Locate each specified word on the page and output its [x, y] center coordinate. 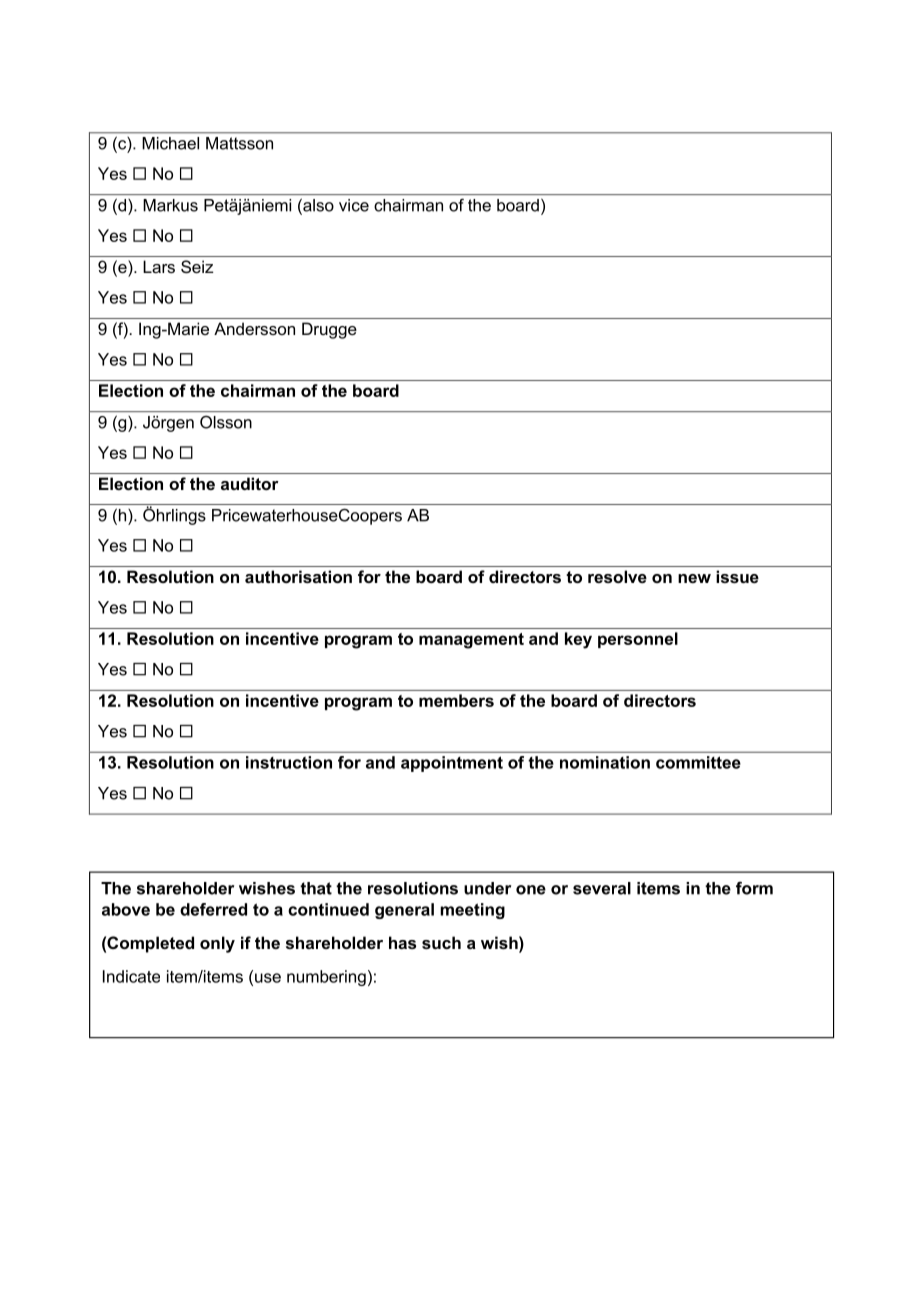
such [441, 942]
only [217, 944]
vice [354, 205]
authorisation [298, 576]
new [694, 578]
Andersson [254, 328]
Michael [171, 143]
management [471, 641]
